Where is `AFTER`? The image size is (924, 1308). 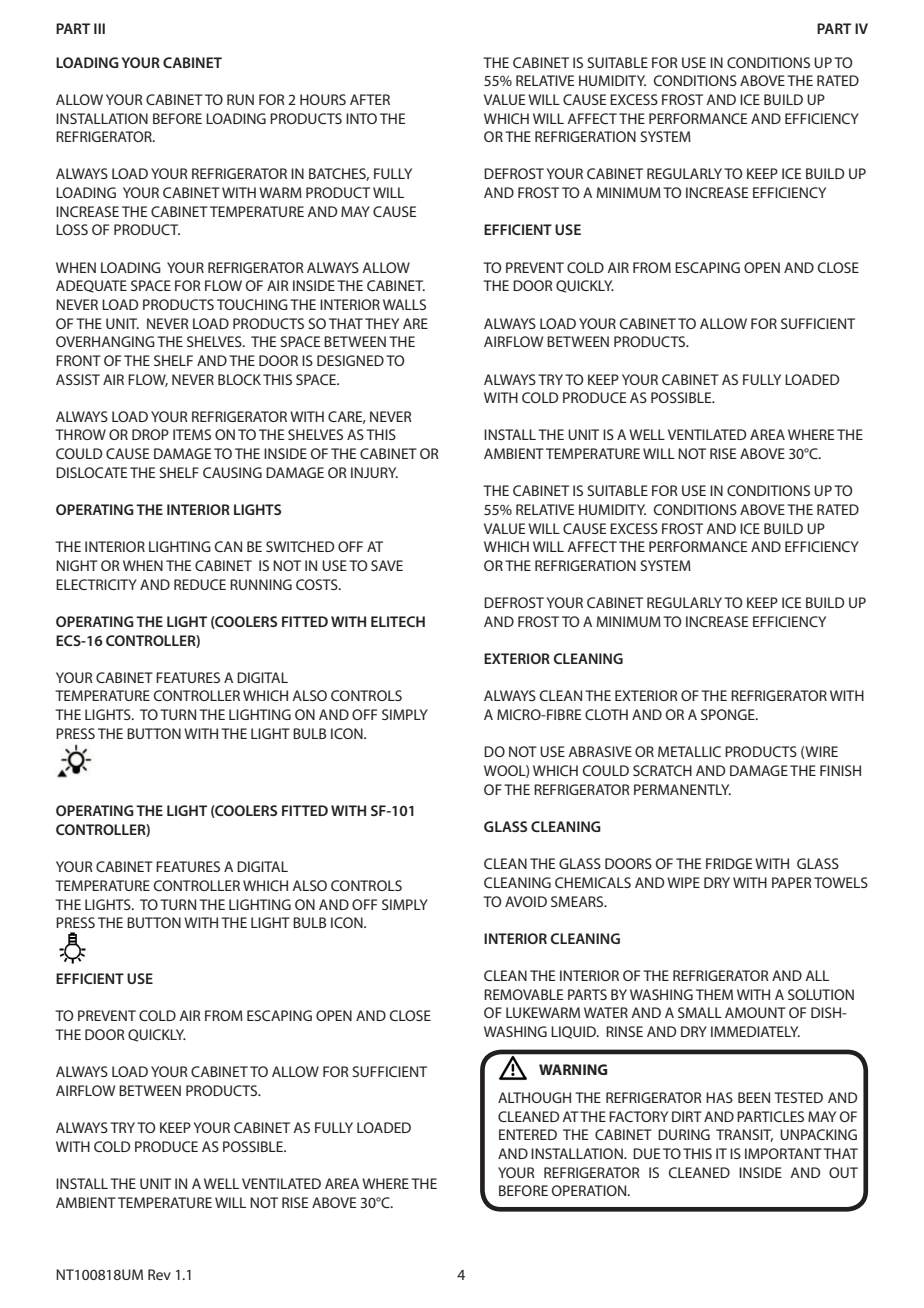 AFTER is located at coordinates (370, 99).
